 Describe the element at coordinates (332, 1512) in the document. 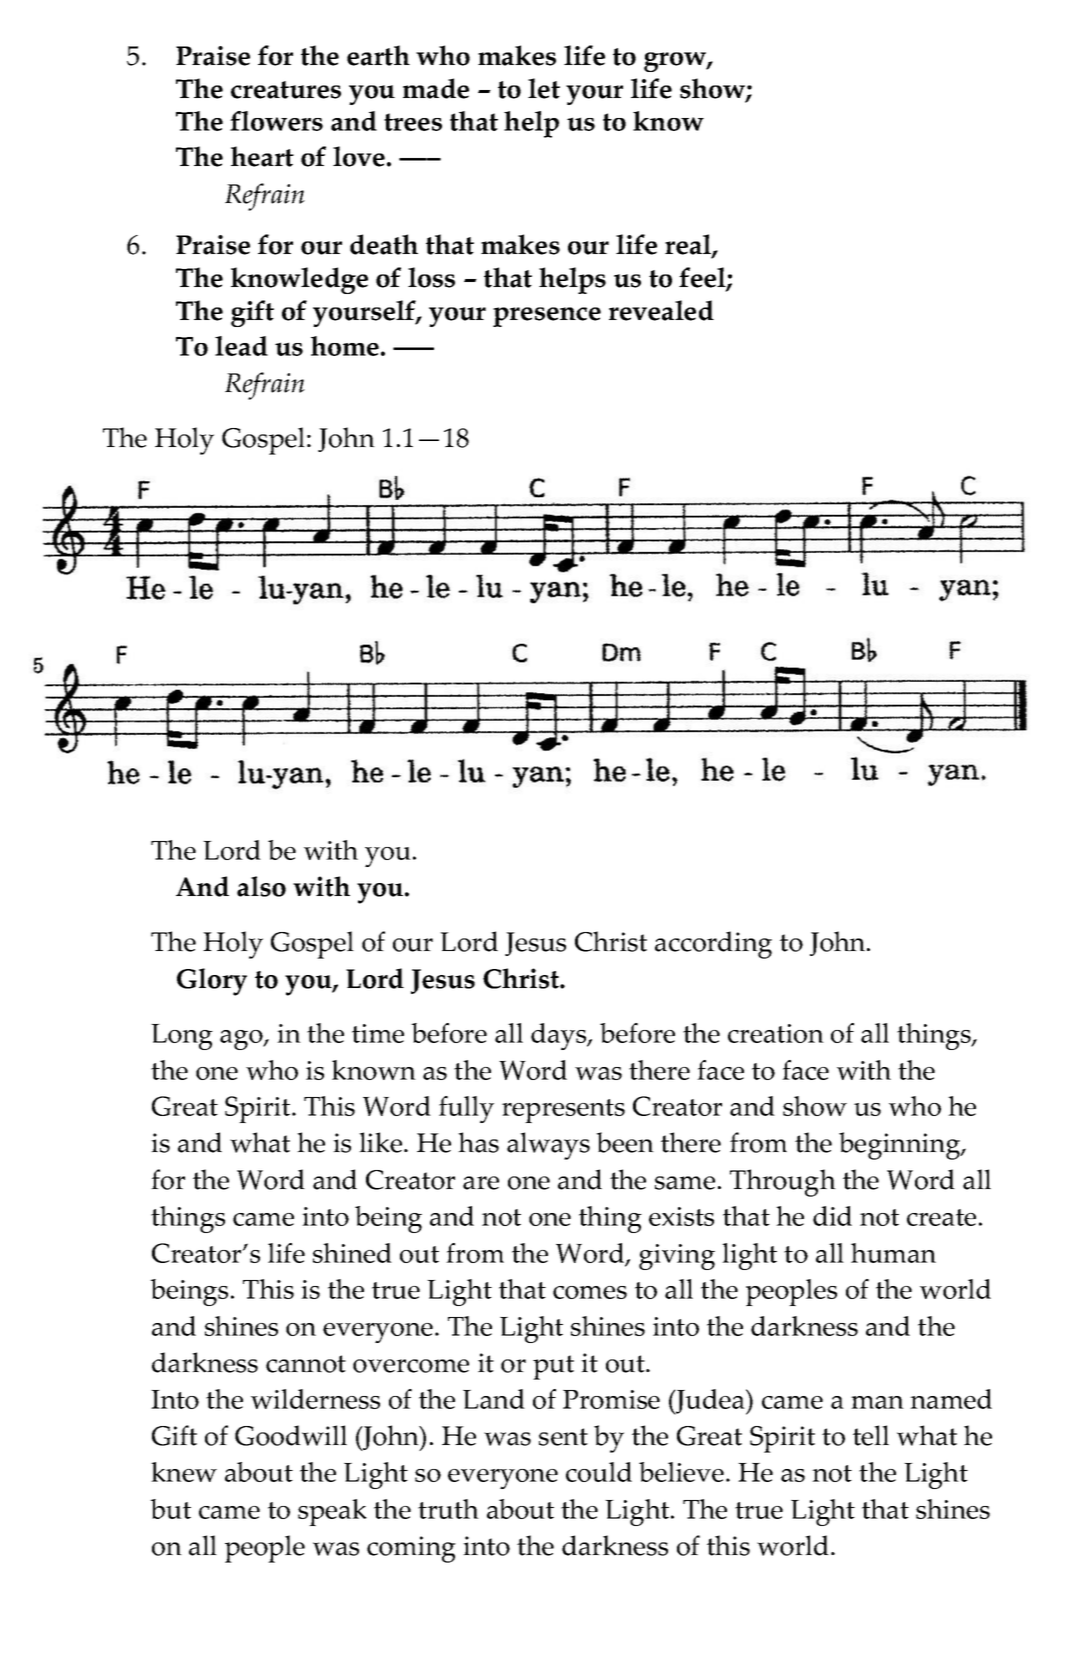

I see `speak` at that location.
